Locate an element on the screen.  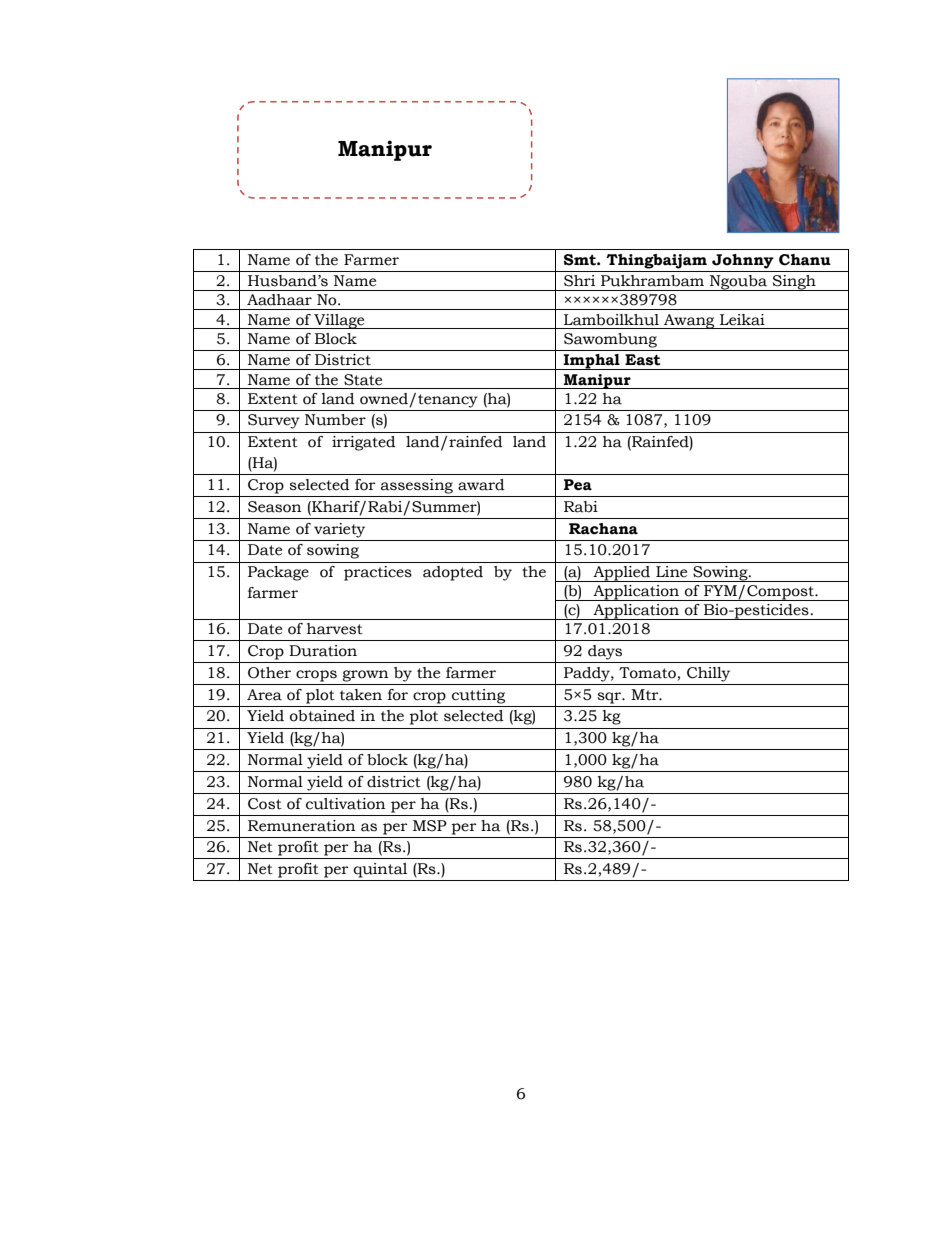
Applied is located at coordinates (622, 574).
